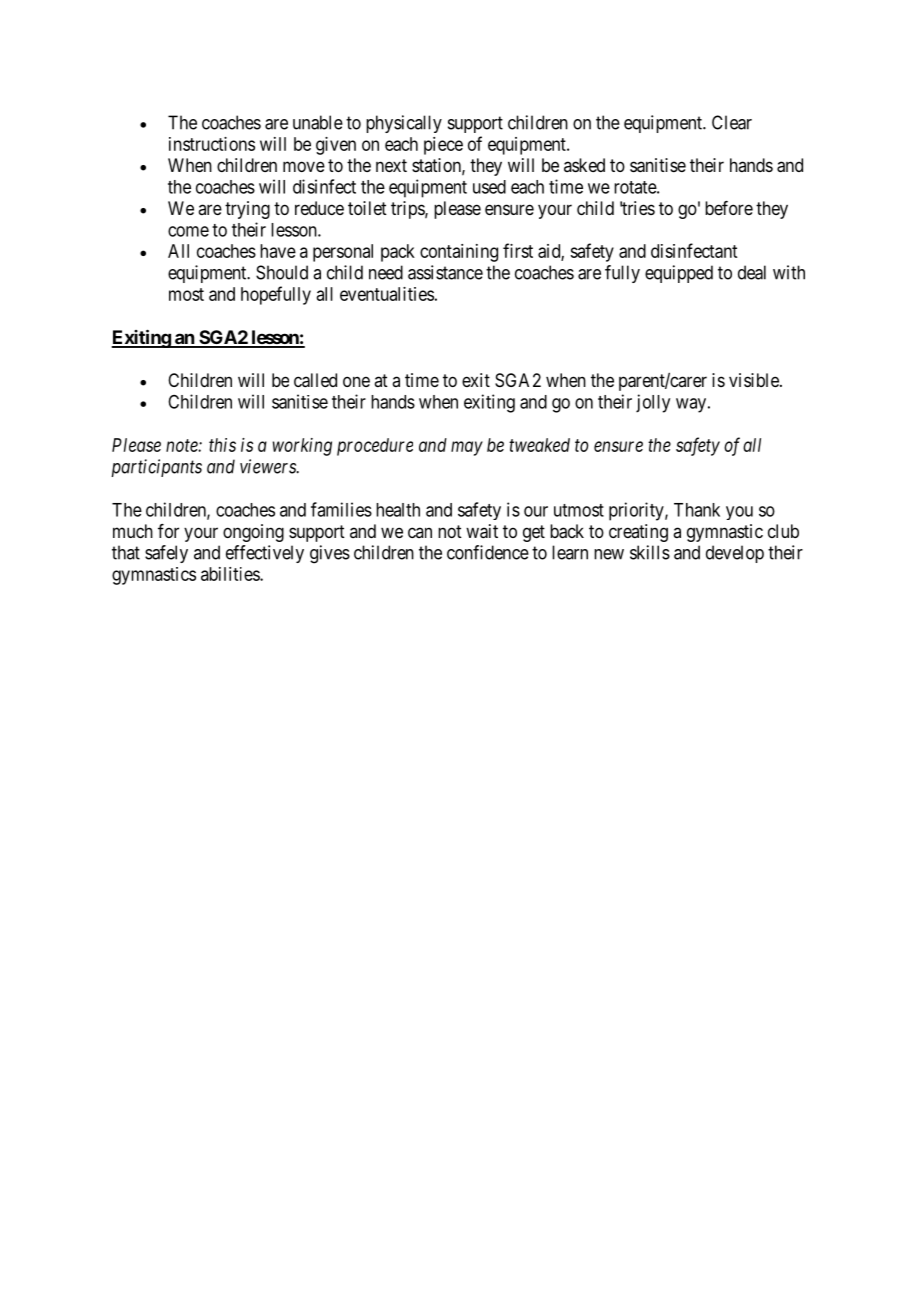  Describe the element at coordinates (315, 380) in the screenshot. I see `called` at that location.
